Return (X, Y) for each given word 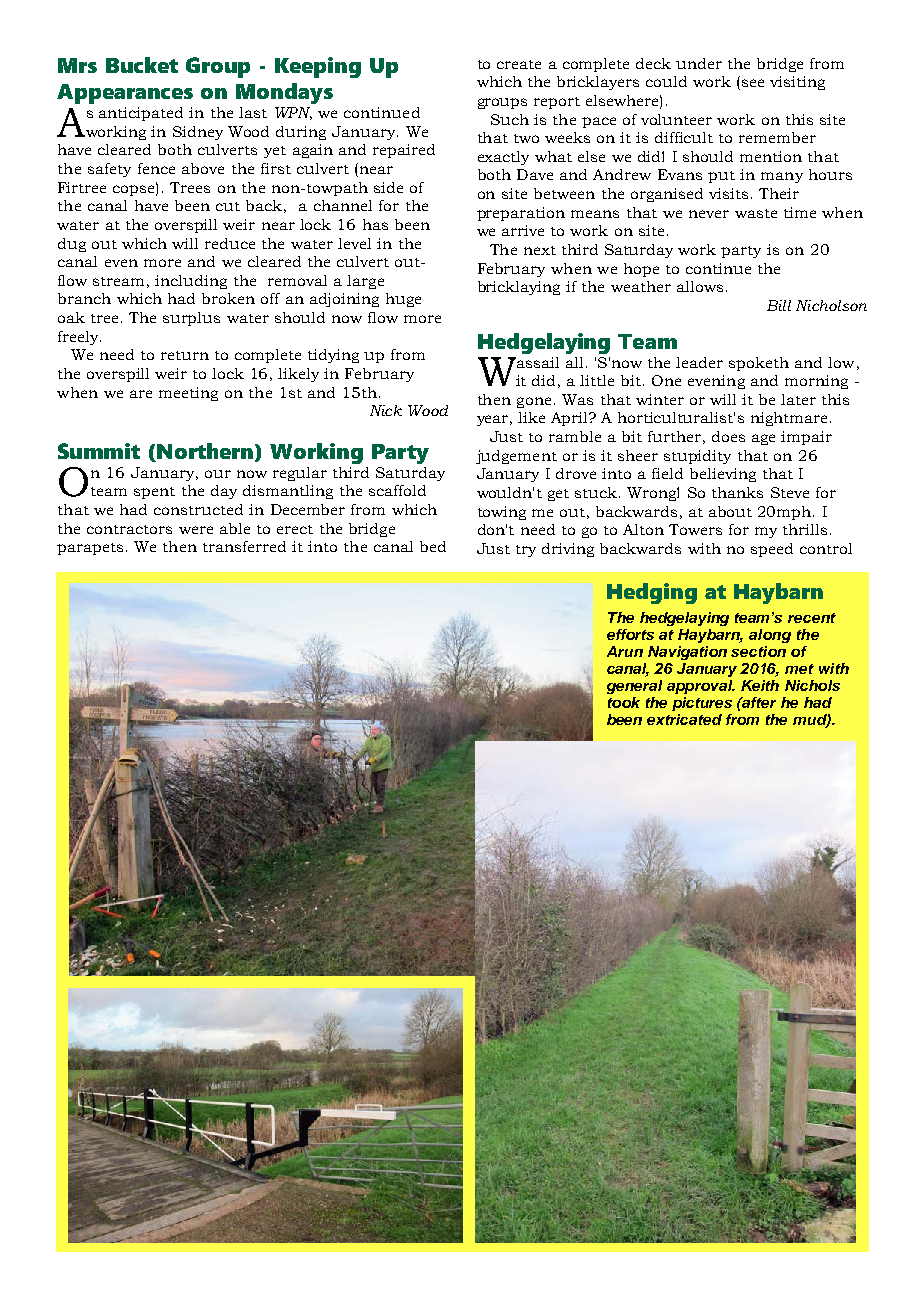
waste (756, 213)
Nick (386, 410)
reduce (230, 243)
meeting (188, 394)
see (751, 84)
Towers (695, 529)
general (634, 687)
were (196, 530)
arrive (523, 230)
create (519, 64)
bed (433, 546)
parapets (90, 549)
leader (699, 362)
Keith (760, 685)
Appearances (125, 94)
